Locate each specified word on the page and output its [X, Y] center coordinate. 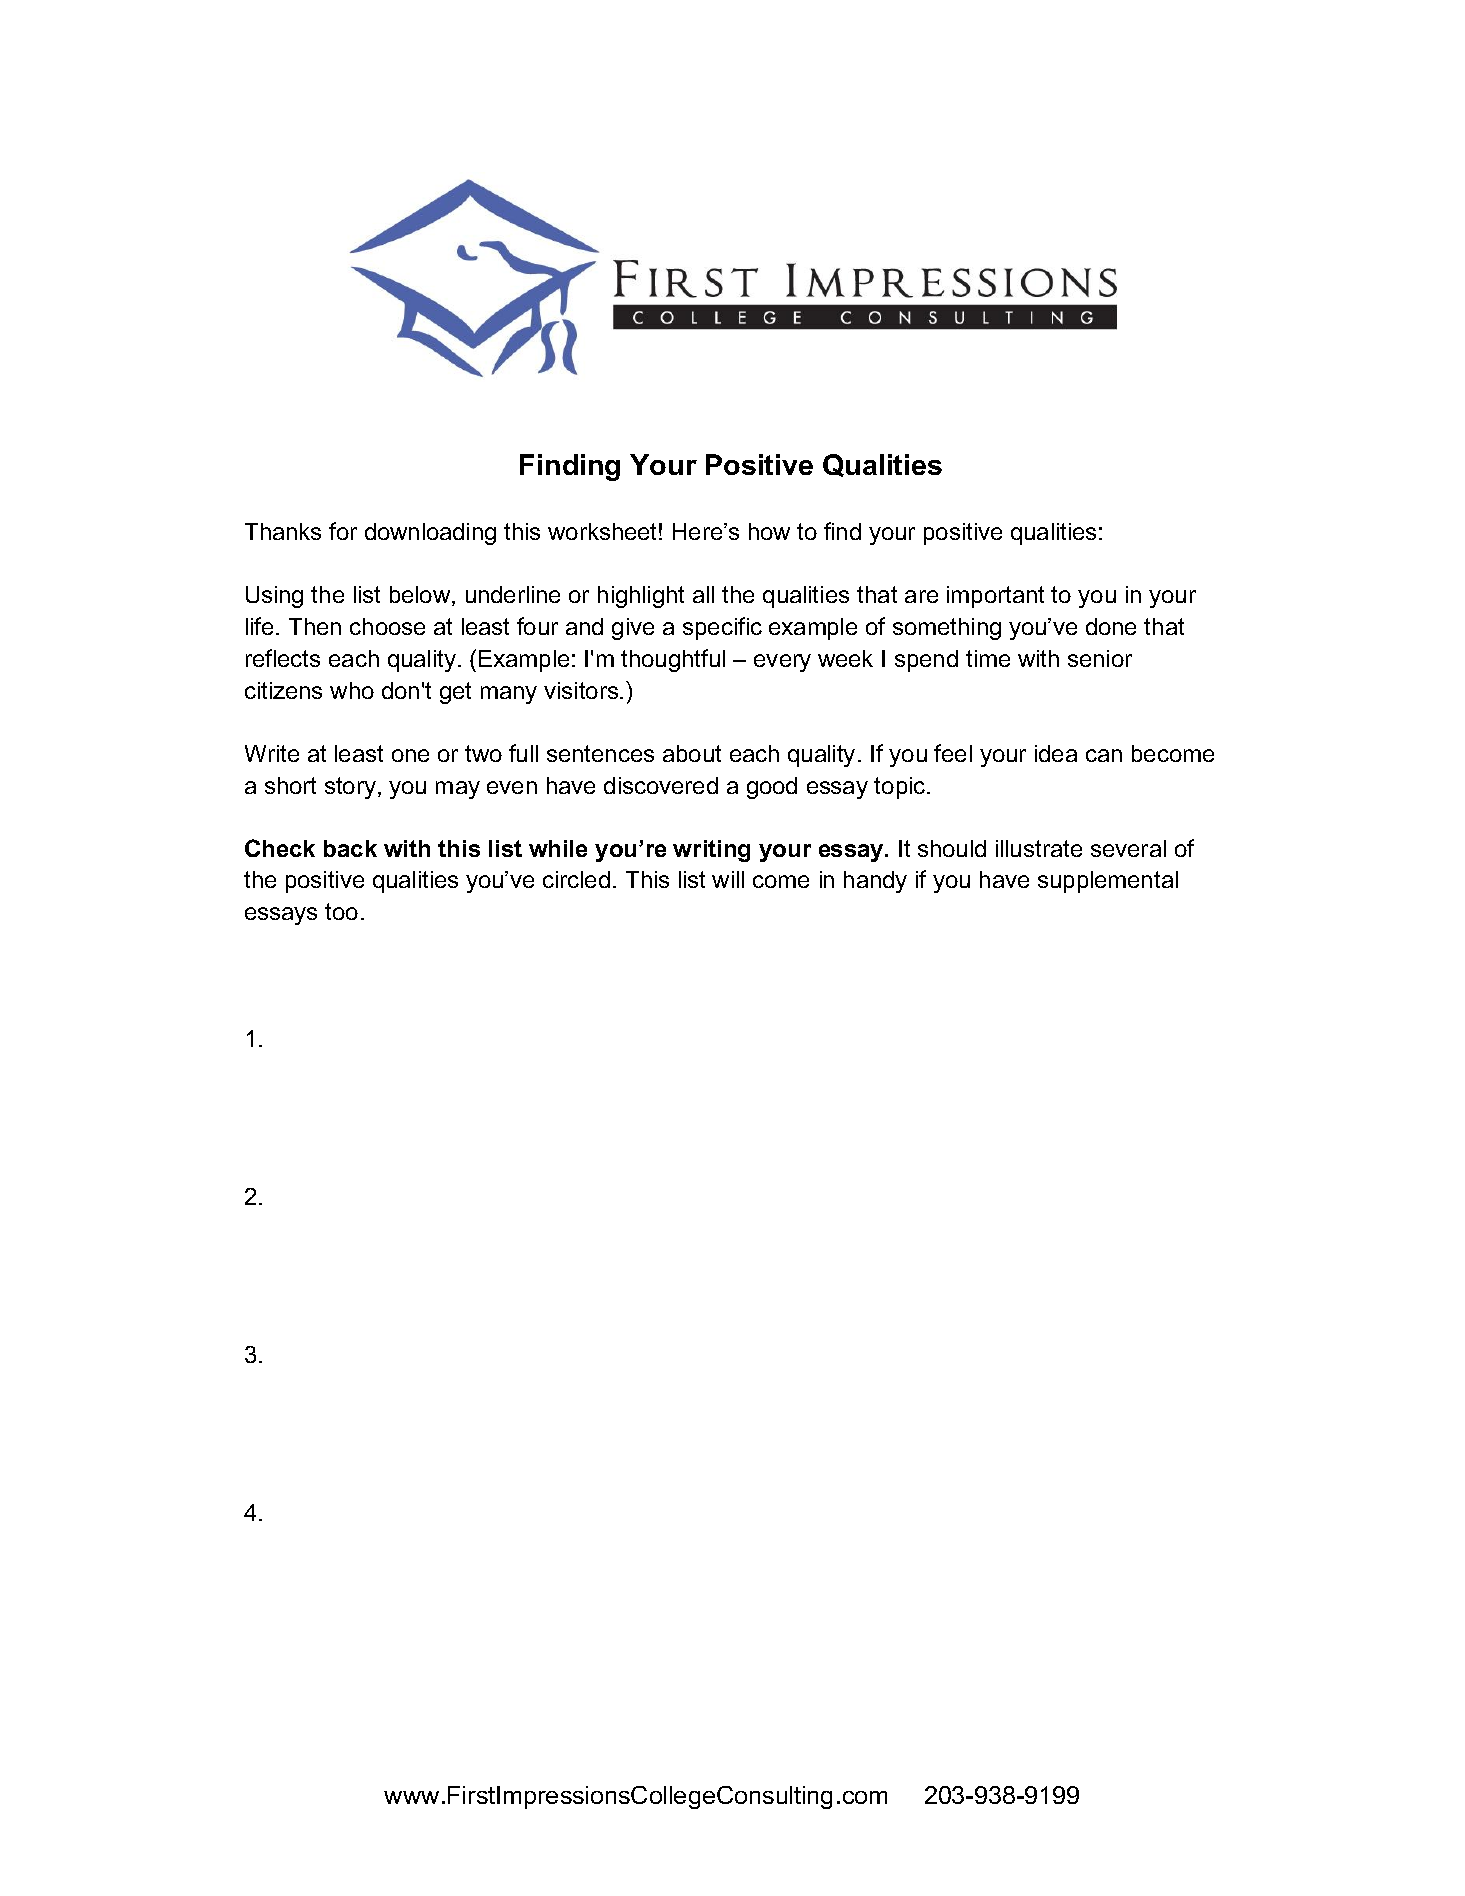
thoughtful [673, 660]
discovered [661, 785]
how [769, 531]
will [728, 879]
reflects [283, 658]
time [988, 658]
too [341, 911]
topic [901, 788]
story [352, 788]
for [343, 531]
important [995, 597]
